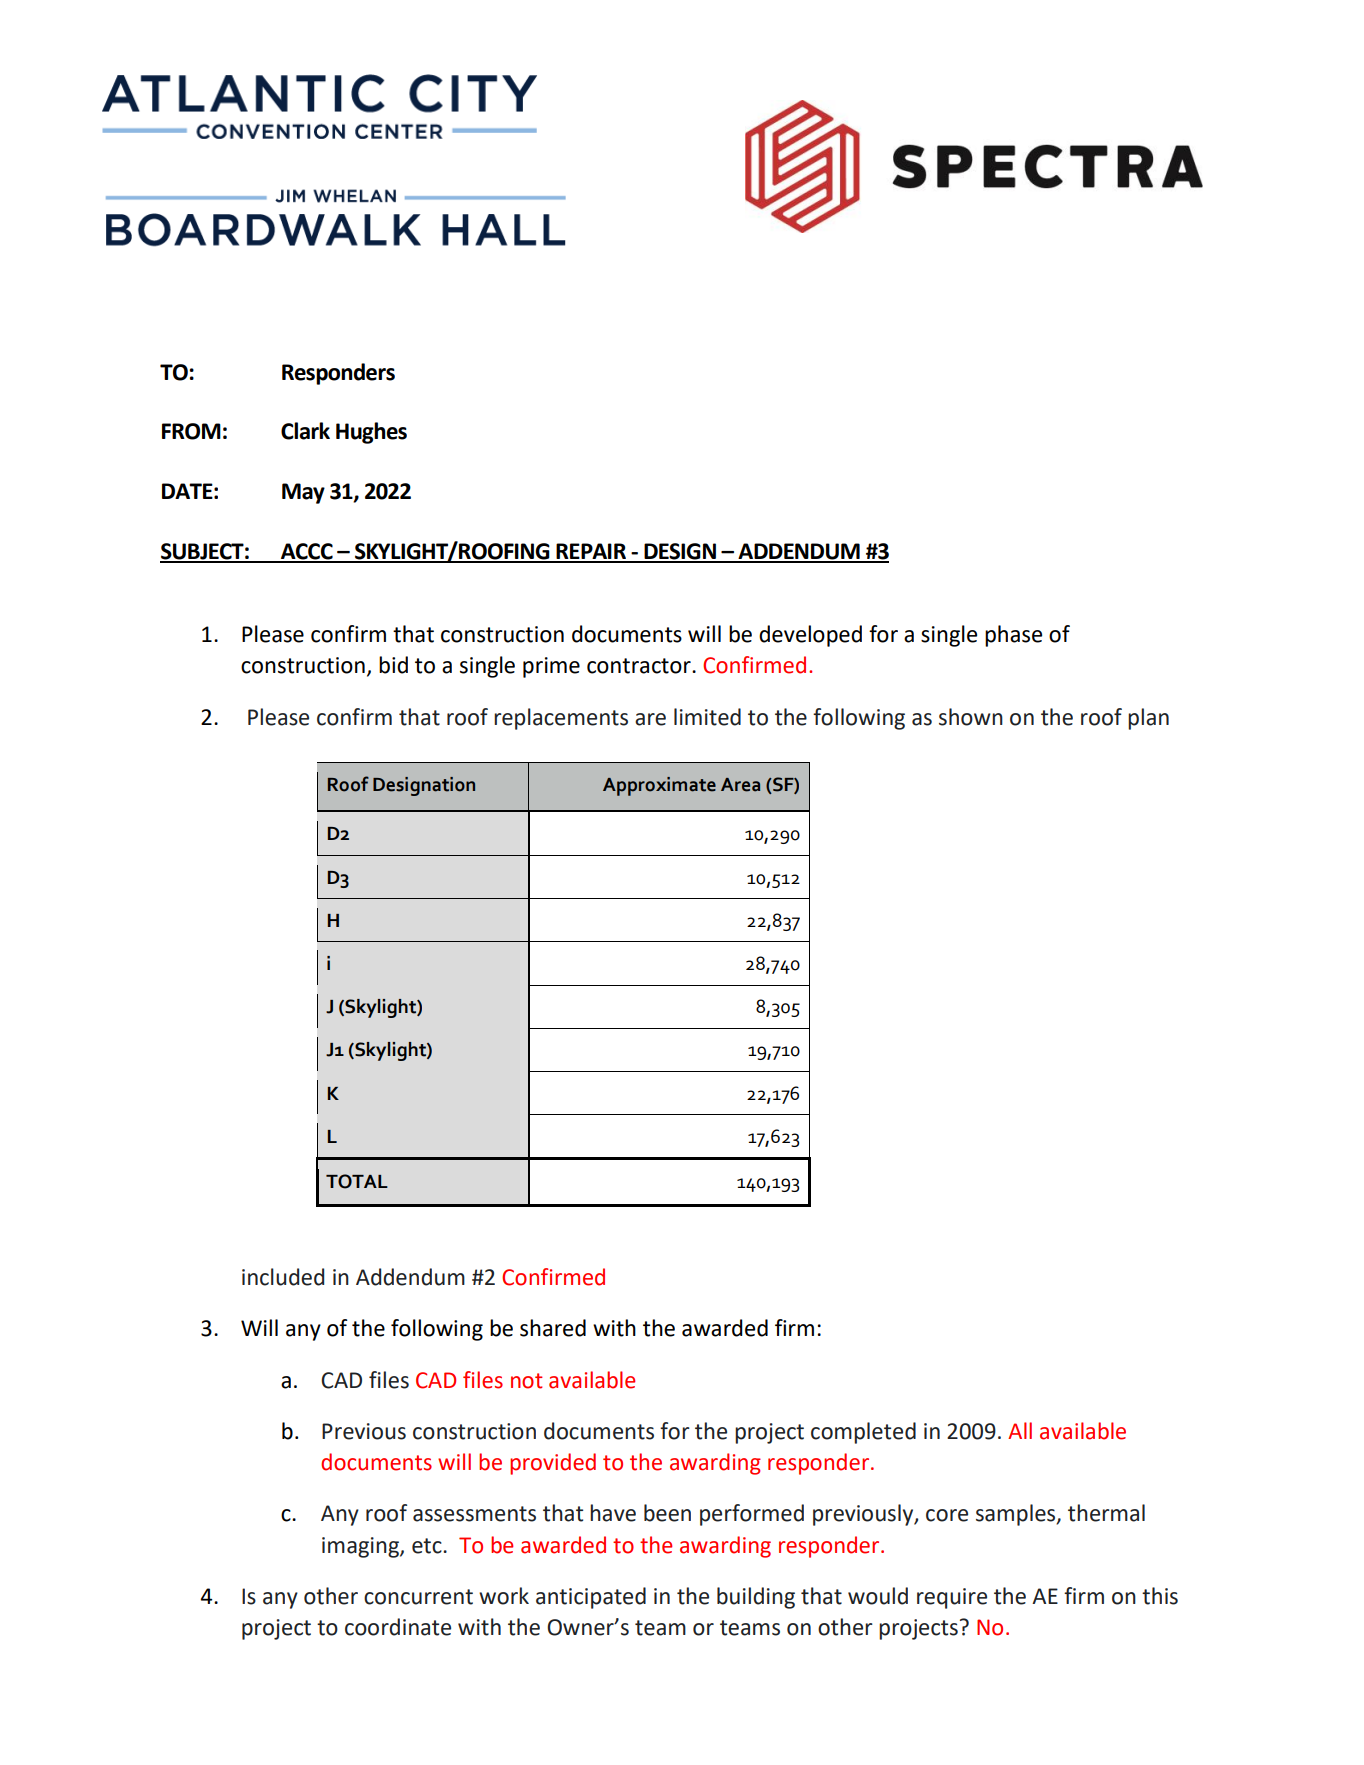 The height and width of the page is (1765, 1364). Describe the element at coordinates (361, 1547) in the page. I see `imaging` at that location.
